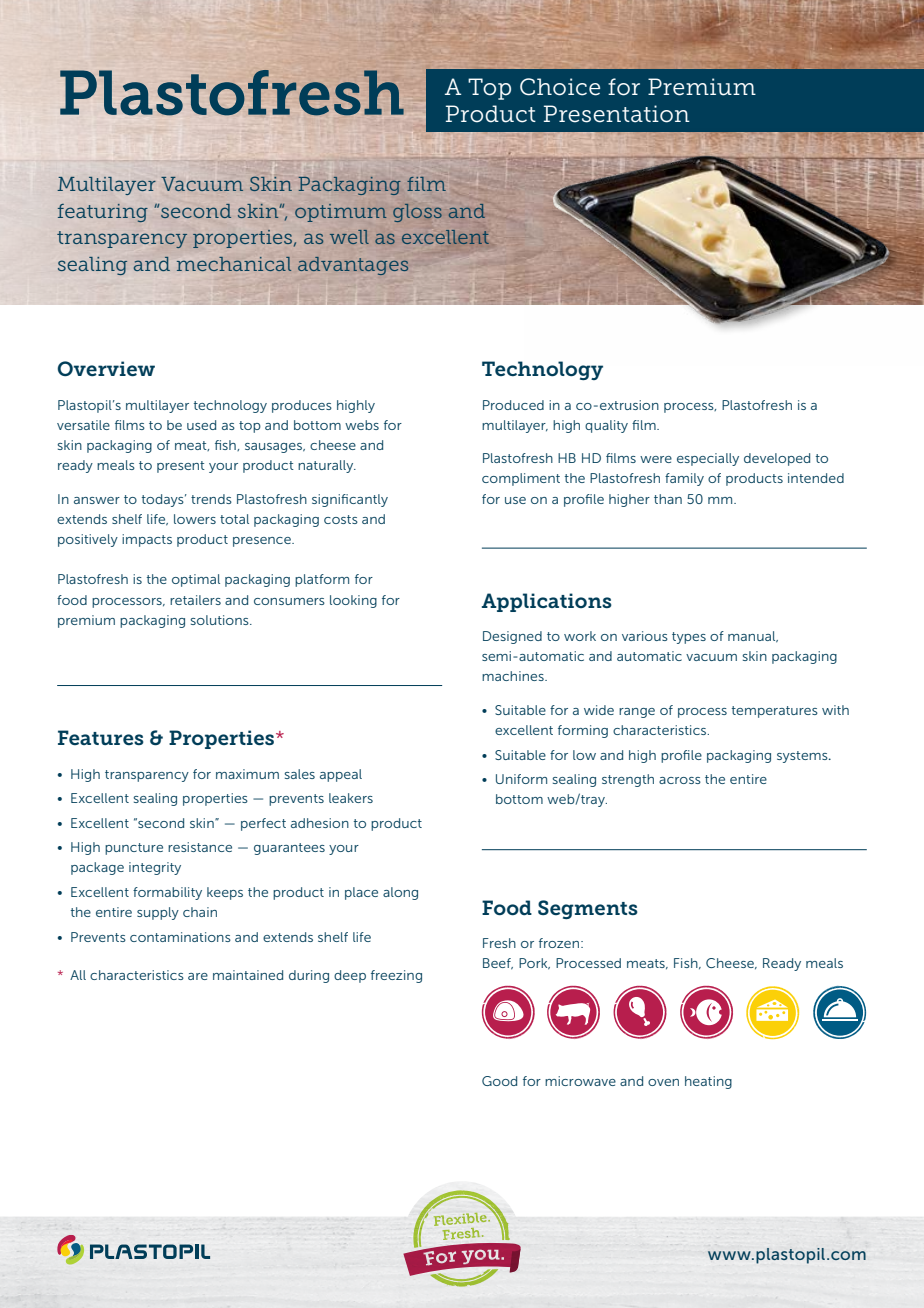  Describe the element at coordinates (513, 405) in the screenshot. I see `Produced` at that location.
